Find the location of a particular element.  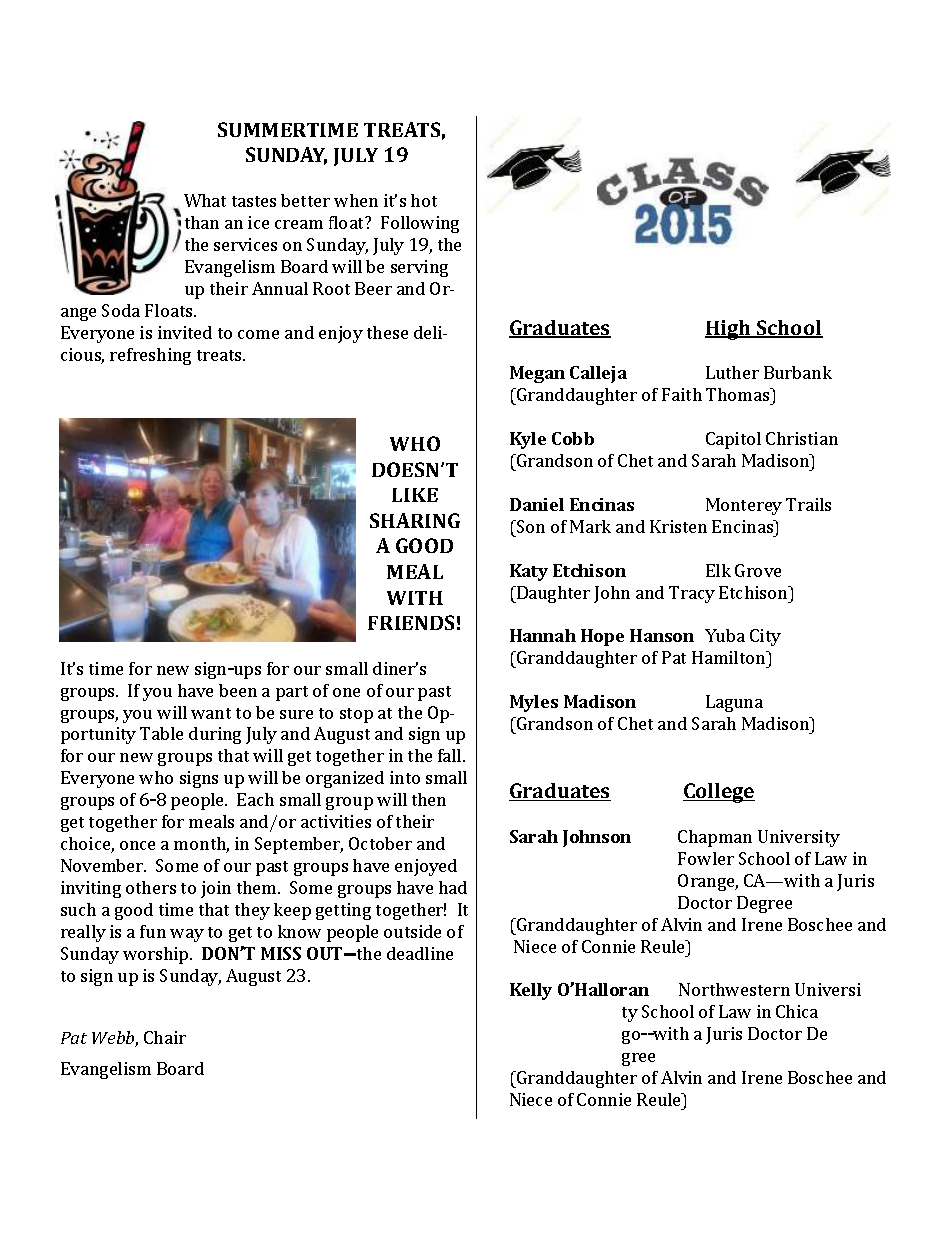

Tracy is located at coordinates (692, 594).
